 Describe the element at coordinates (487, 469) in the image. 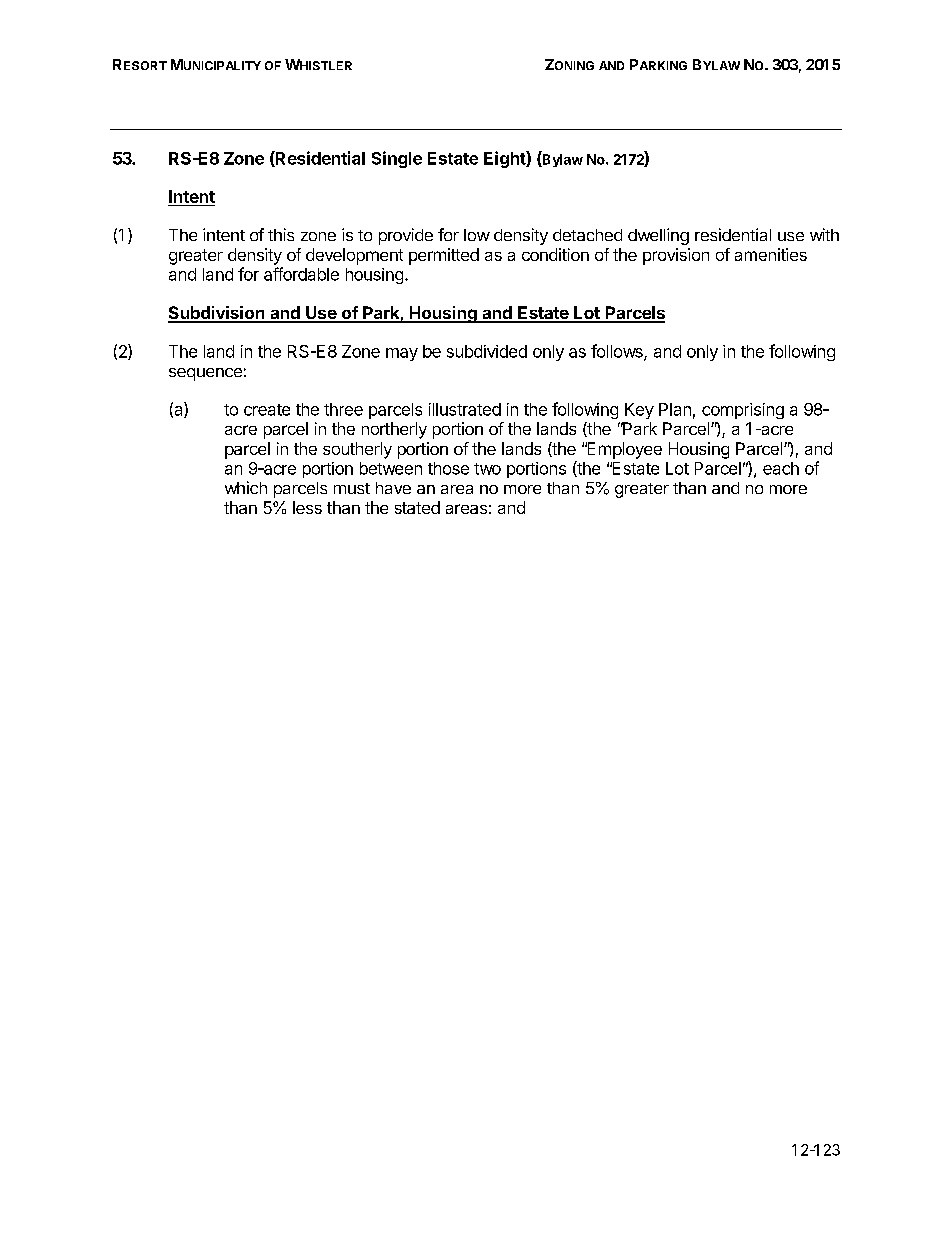

I see `two` at that location.
